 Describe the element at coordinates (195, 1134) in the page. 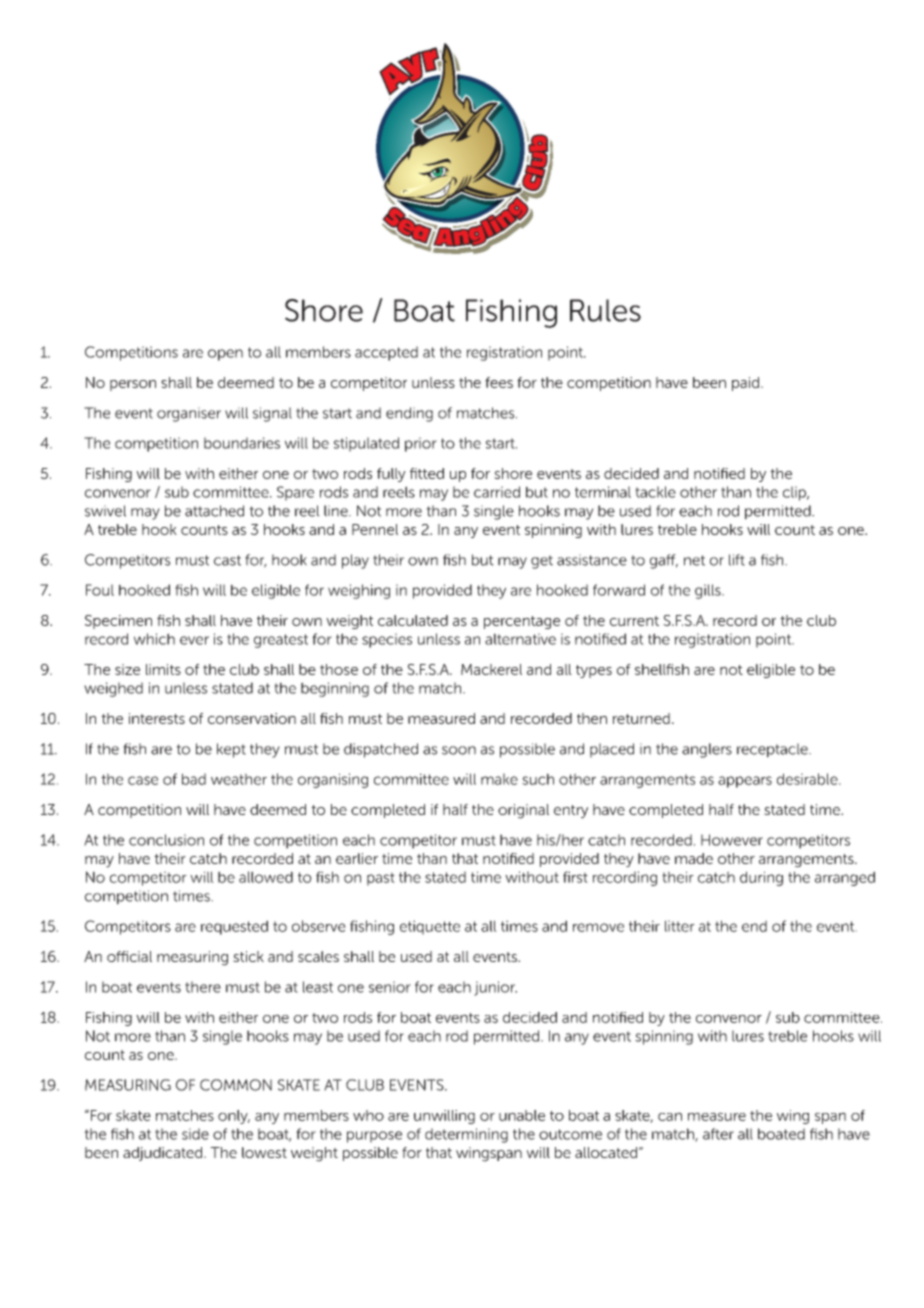

I see `side` at that location.
